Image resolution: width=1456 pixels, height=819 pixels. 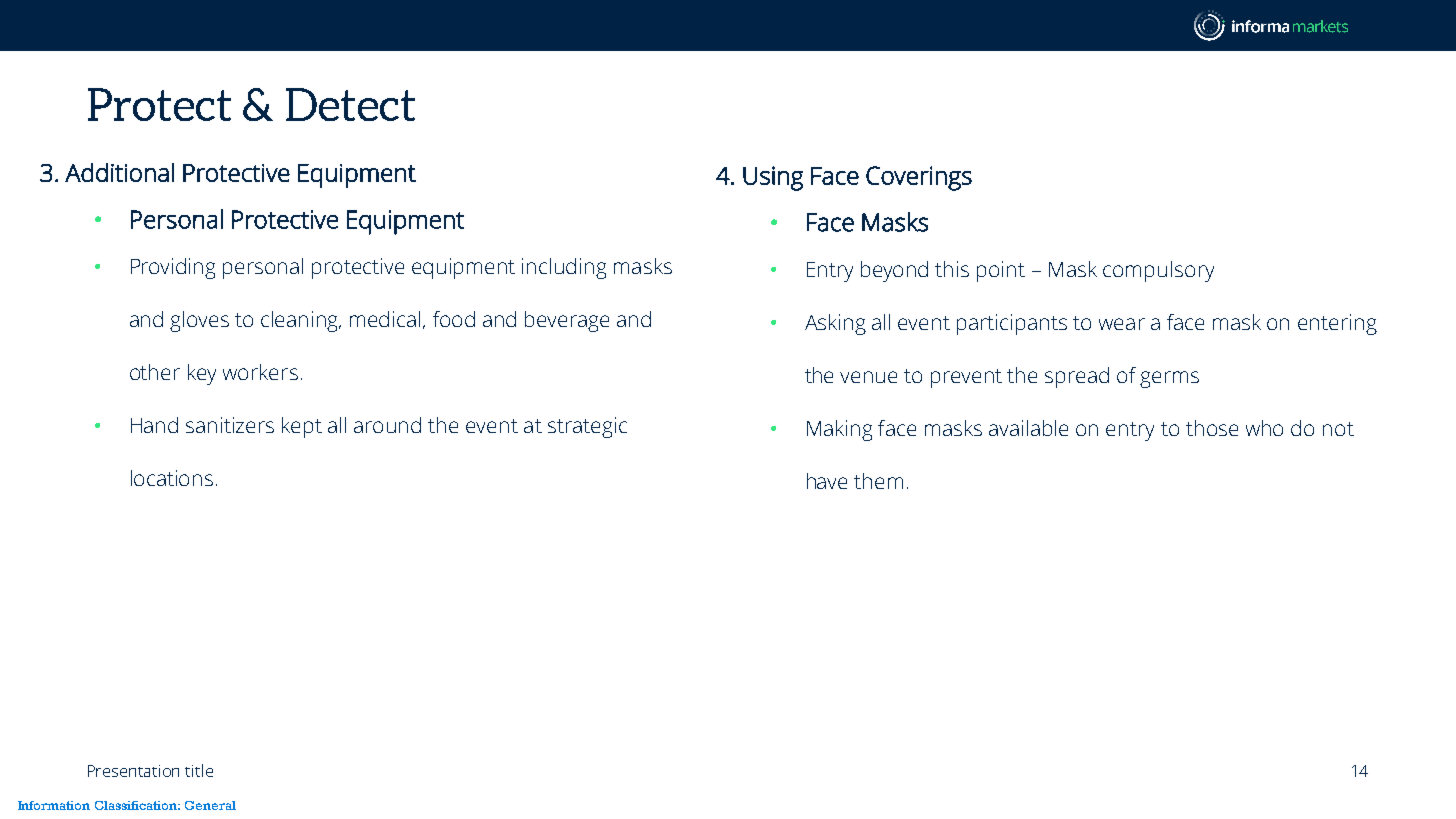 I want to click on General, so click(x=210, y=805).
